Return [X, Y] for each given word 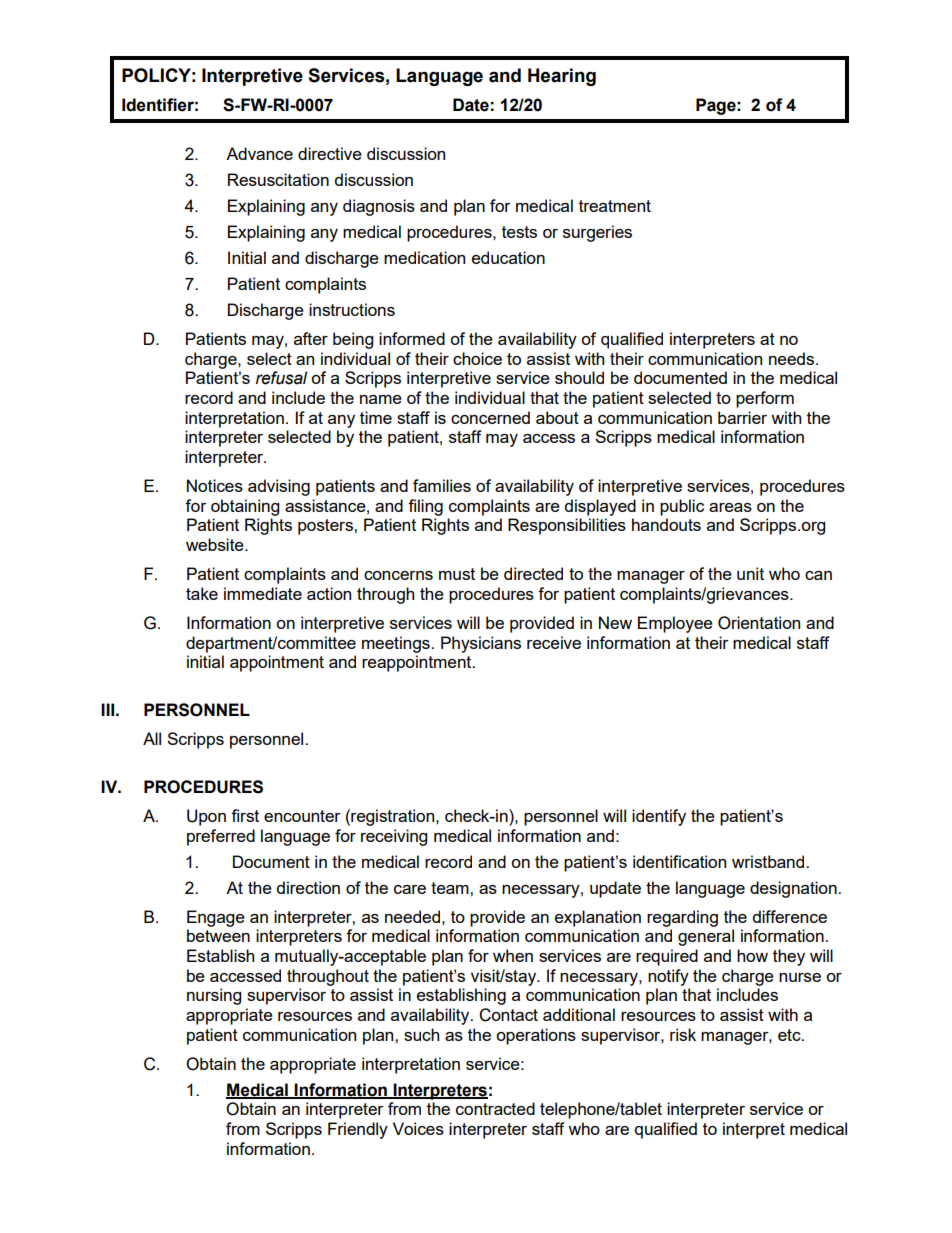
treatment [615, 206]
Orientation [759, 623]
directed [533, 573]
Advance [259, 153]
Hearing [562, 77]
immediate [263, 593]
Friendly [358, 1130]
